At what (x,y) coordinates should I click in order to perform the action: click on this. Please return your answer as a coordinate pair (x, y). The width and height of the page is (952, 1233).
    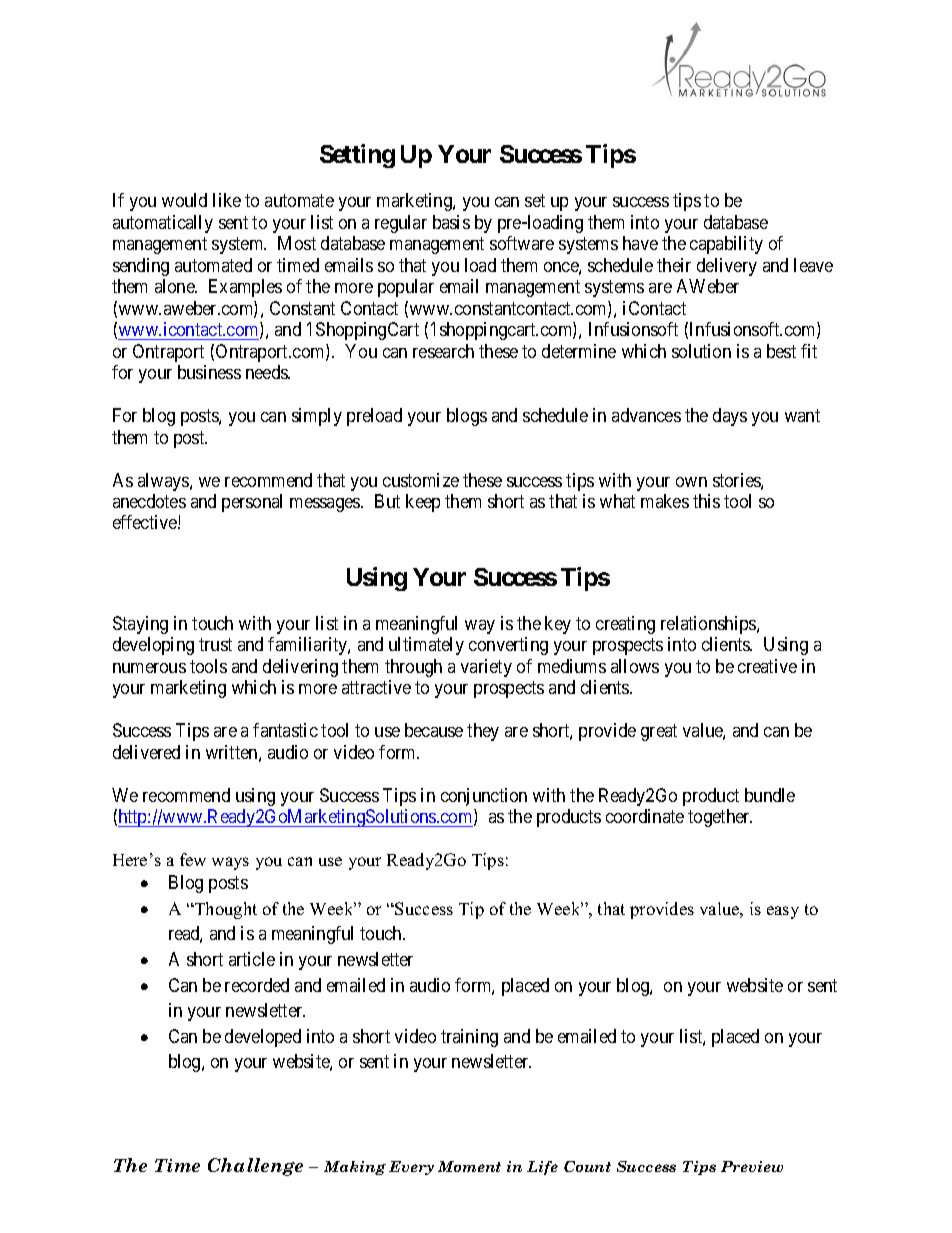
    Looking at the image, I should click on (706, 501).
